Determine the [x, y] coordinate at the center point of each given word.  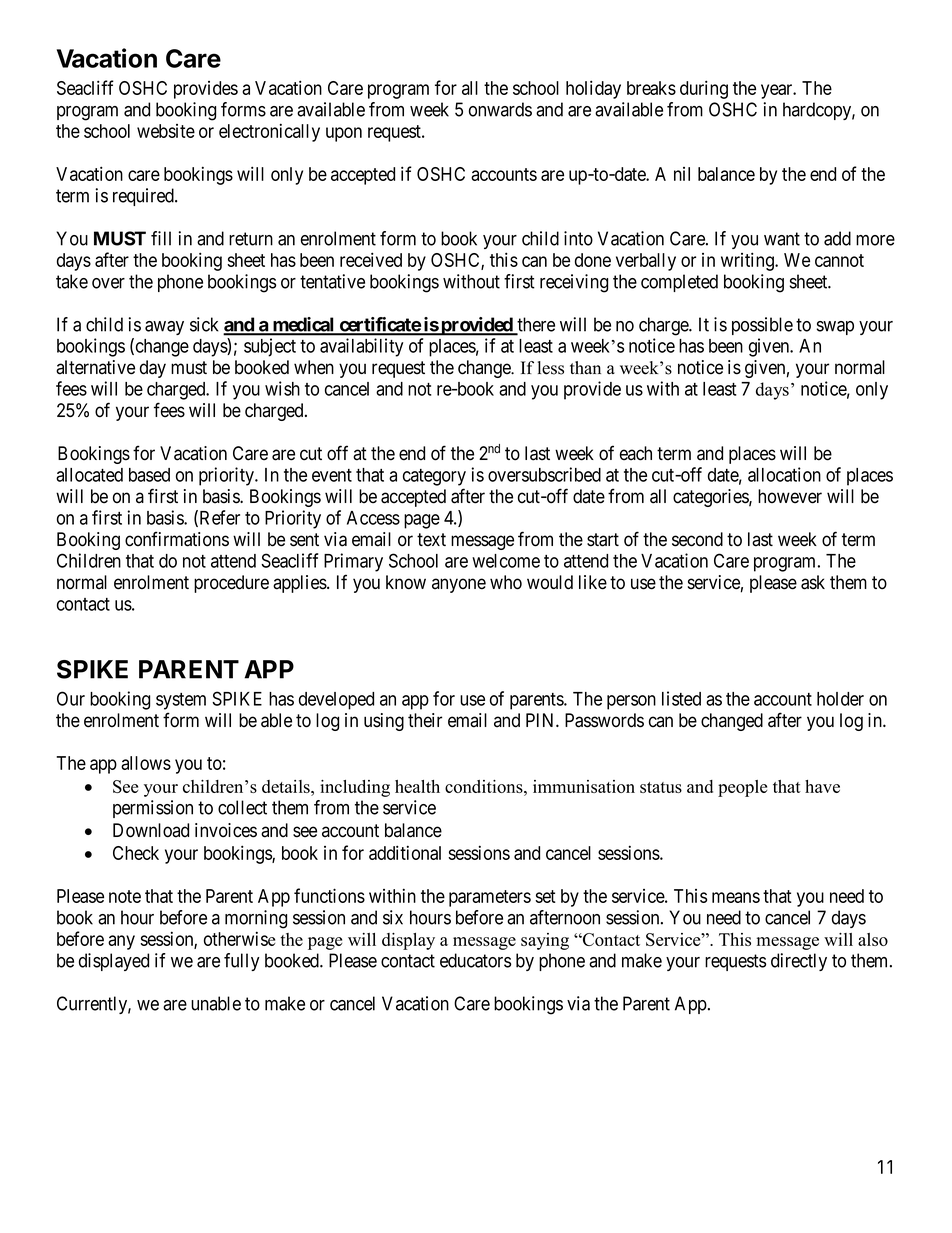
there [535, 325]
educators [475, 960]
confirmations [177, 539]
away [164, 328]
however [790, 496]
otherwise [239, 938]
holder [840, 699]
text [431, 540]
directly [799, 962]
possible [762, 326]
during [704, 89]
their [425, 720]
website [166, 131]
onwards [500, 109]
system [181, 701]
